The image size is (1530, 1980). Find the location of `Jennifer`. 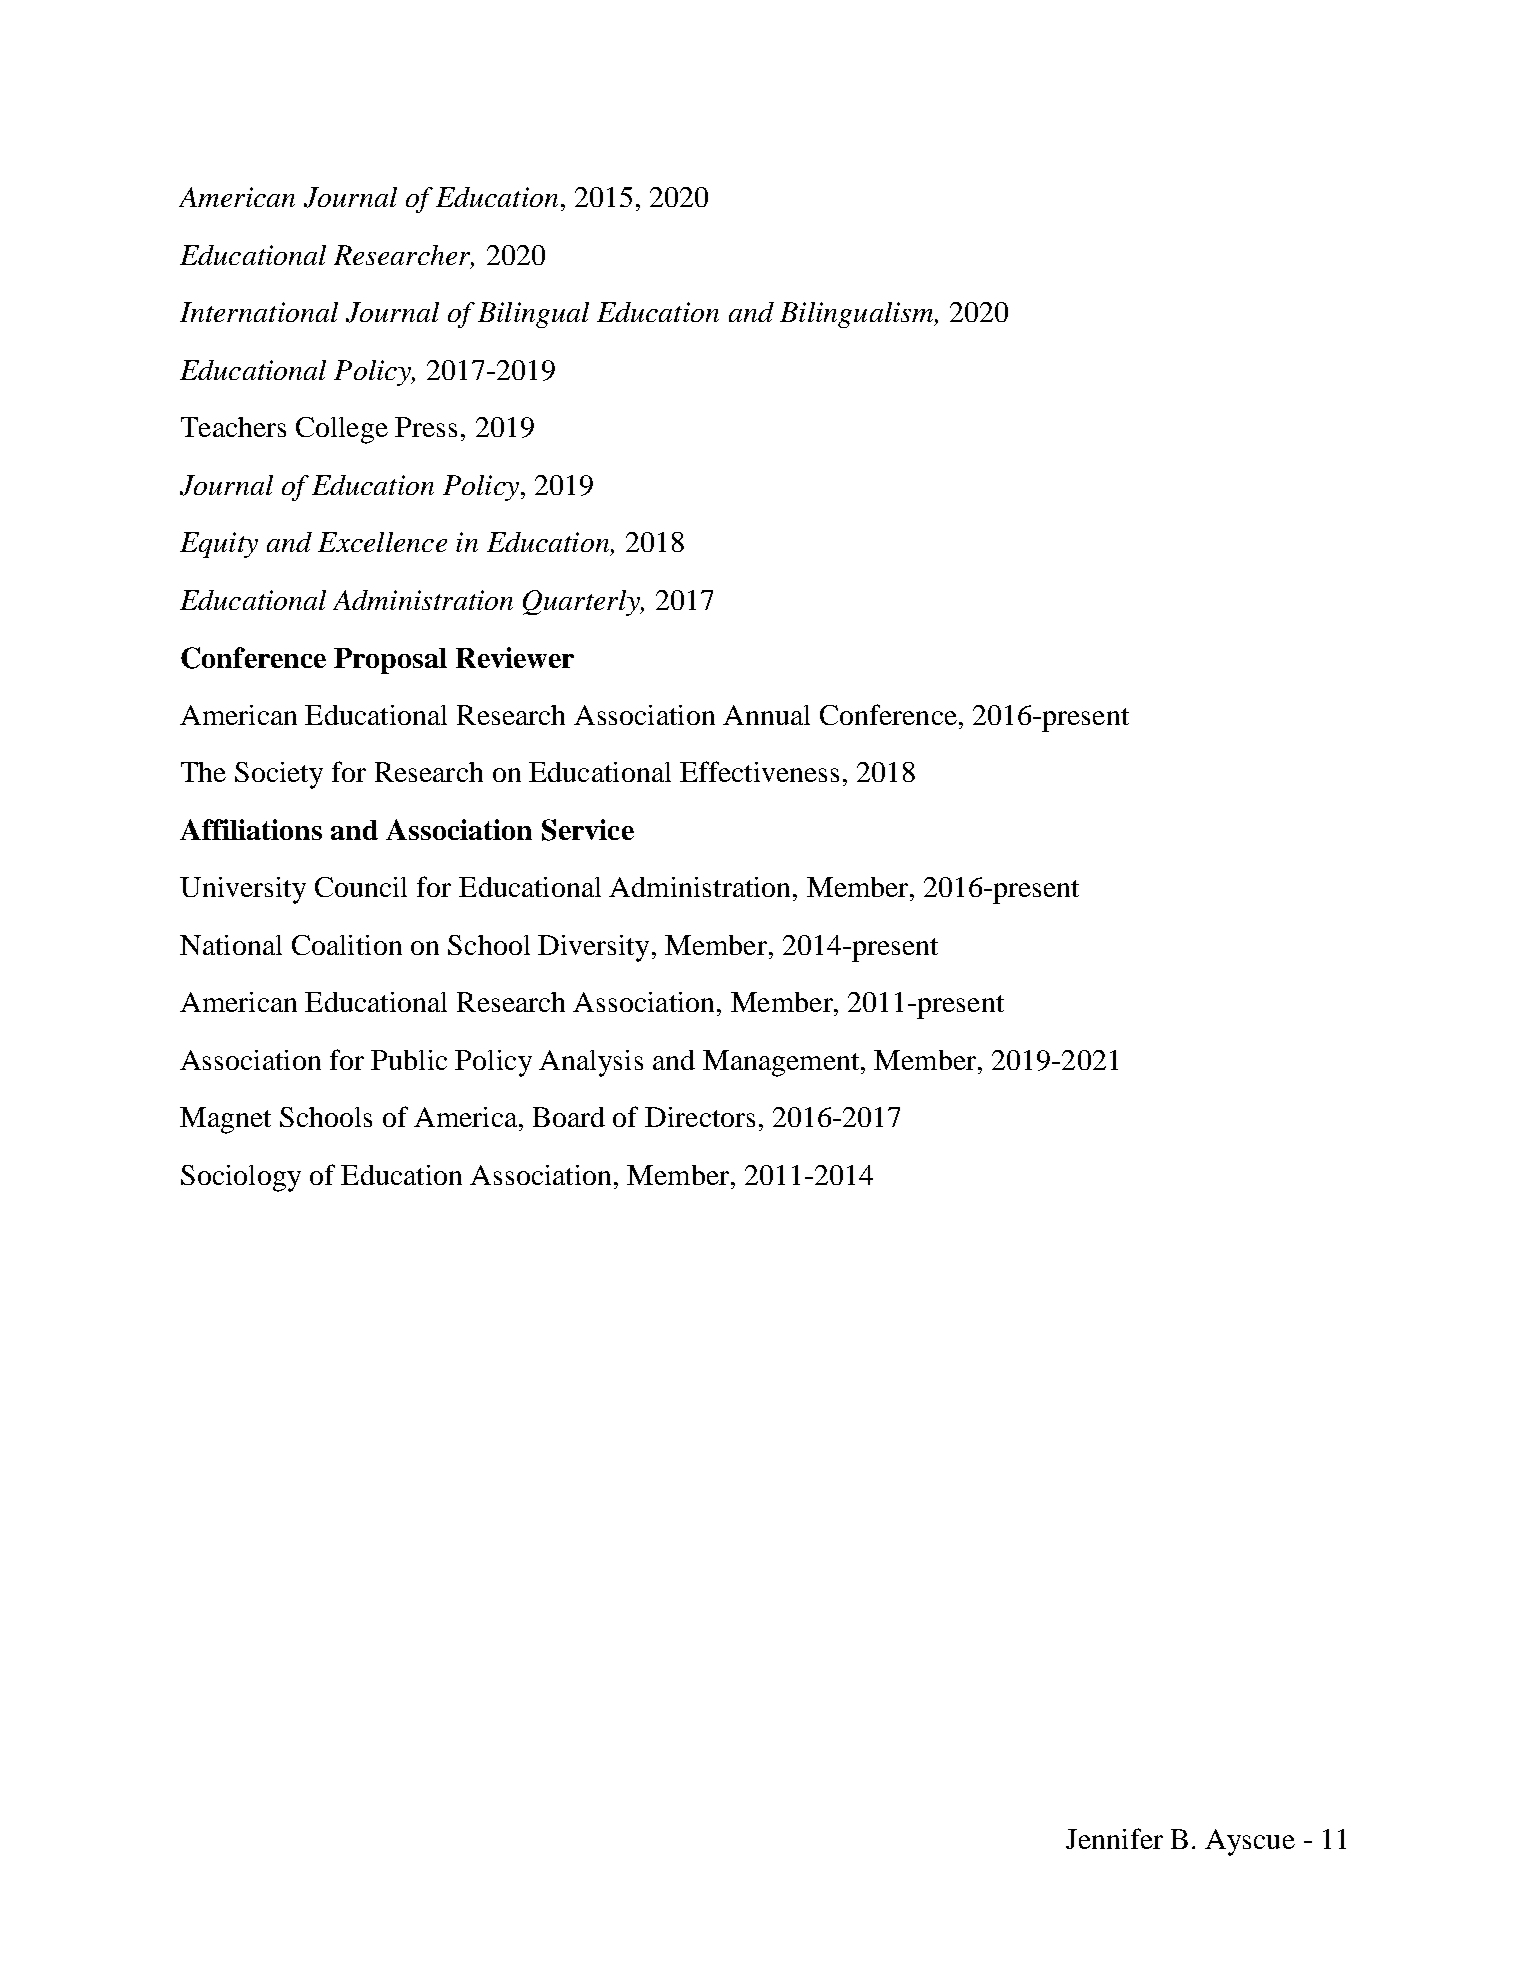

Jennifer is located at coordinates (1114, 1838).
